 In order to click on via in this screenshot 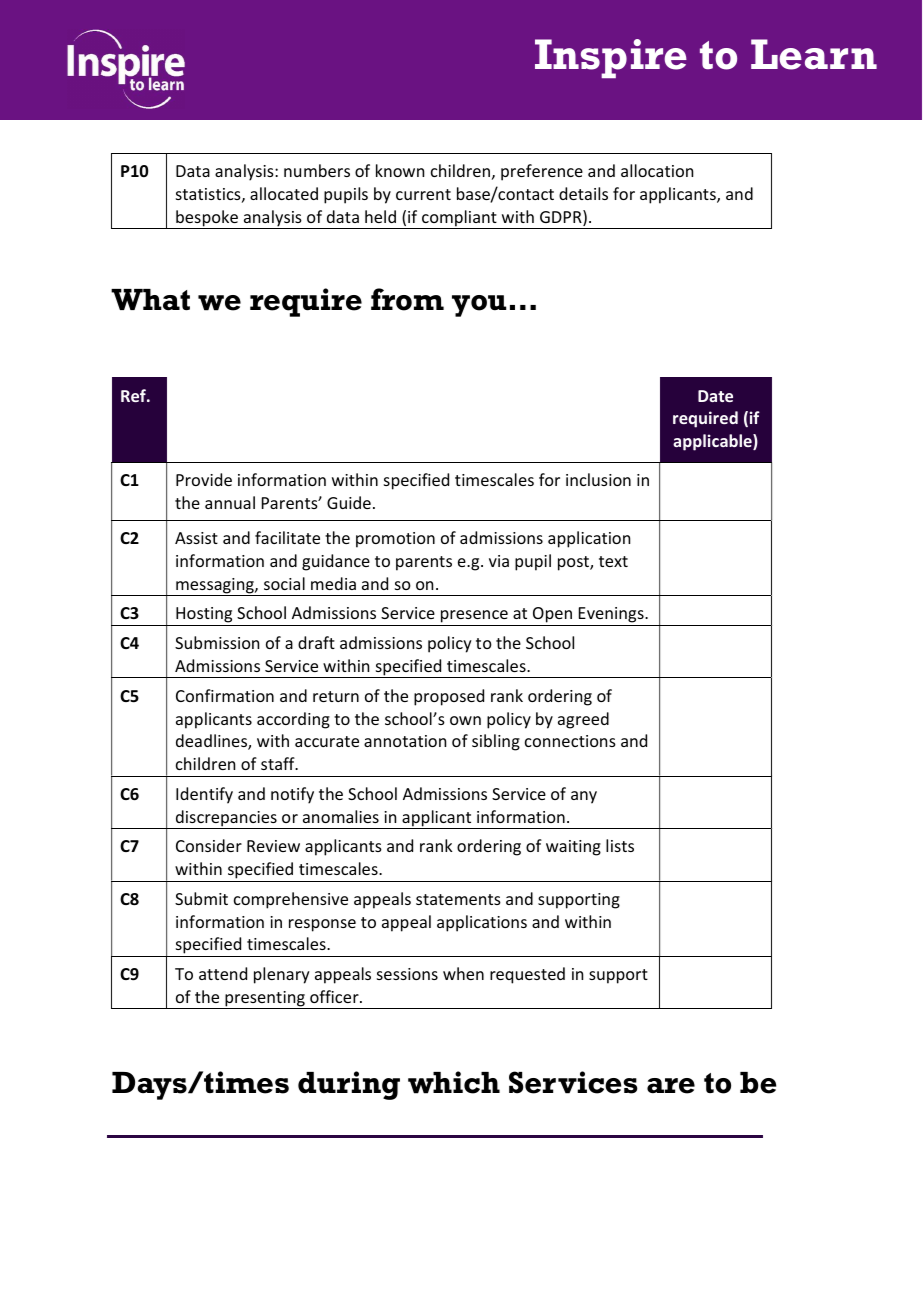, I will do `click(499, 561)`.
